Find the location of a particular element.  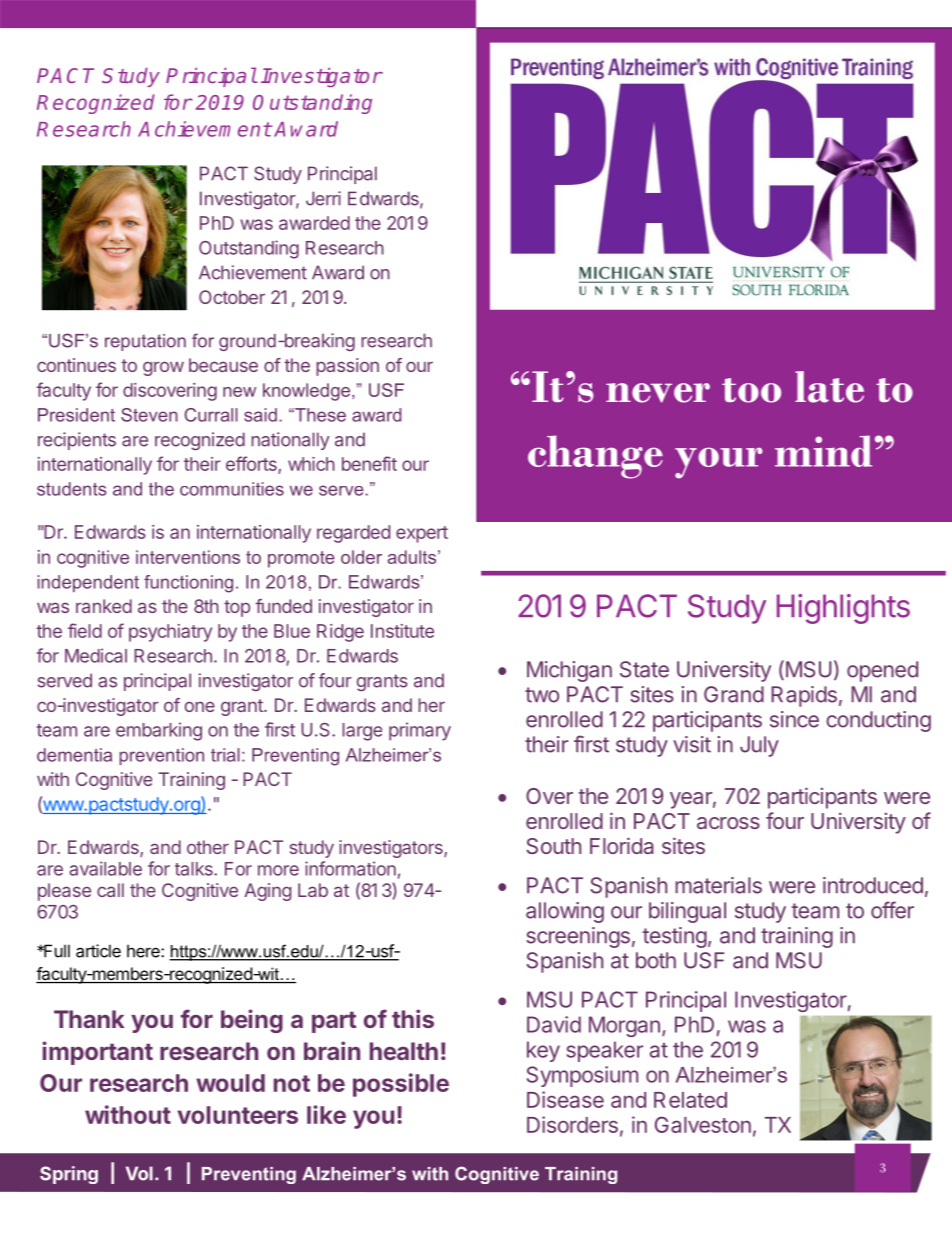

materials is located at coordinates (718, 885).
